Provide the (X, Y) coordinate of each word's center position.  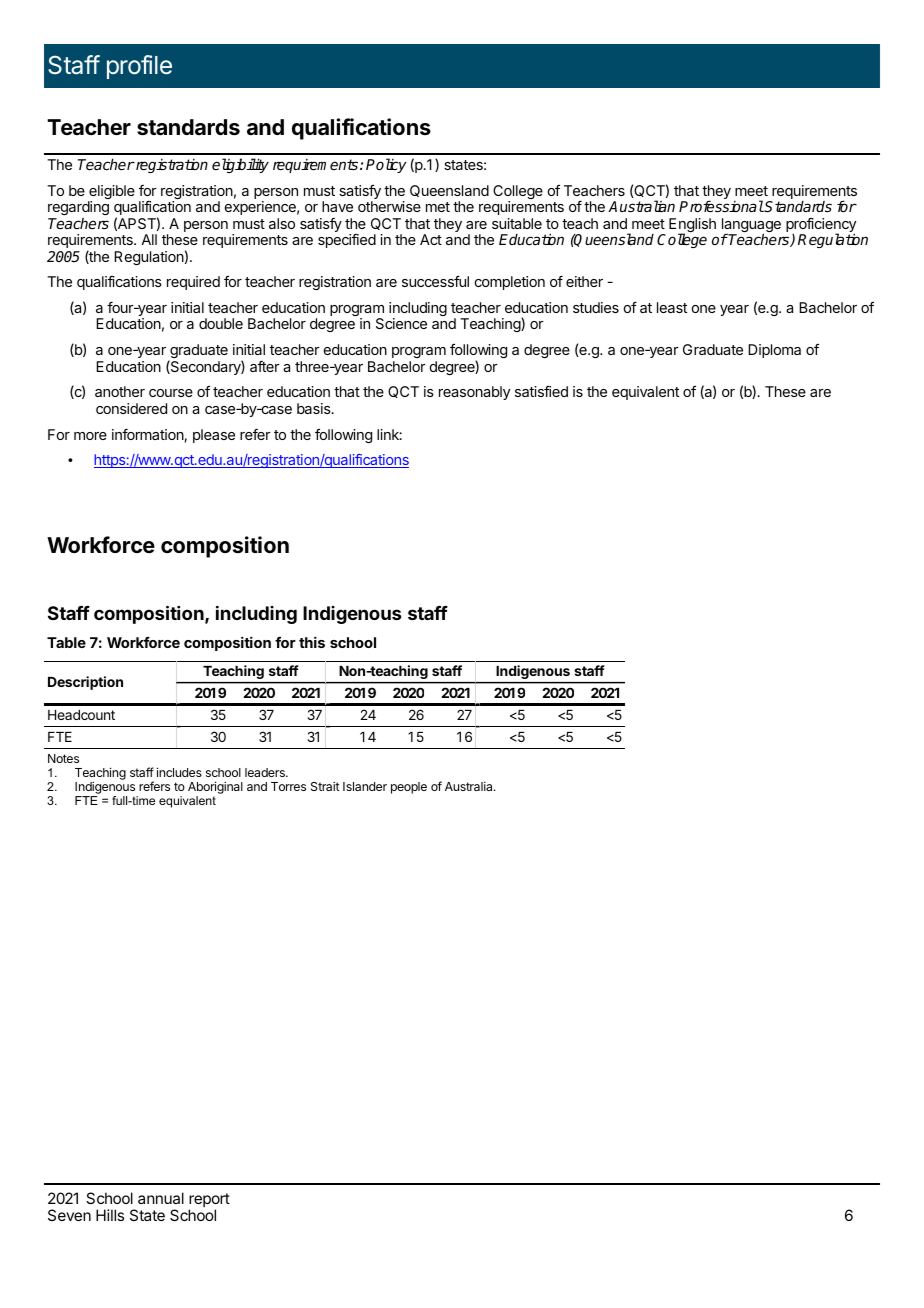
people (409, 788)
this (312, 642)
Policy (386, 165)
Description (85, 683)
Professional (721, 206)
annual (161, 1198)
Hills (110, 1215)
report (209, 1201)
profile (139, 67)
